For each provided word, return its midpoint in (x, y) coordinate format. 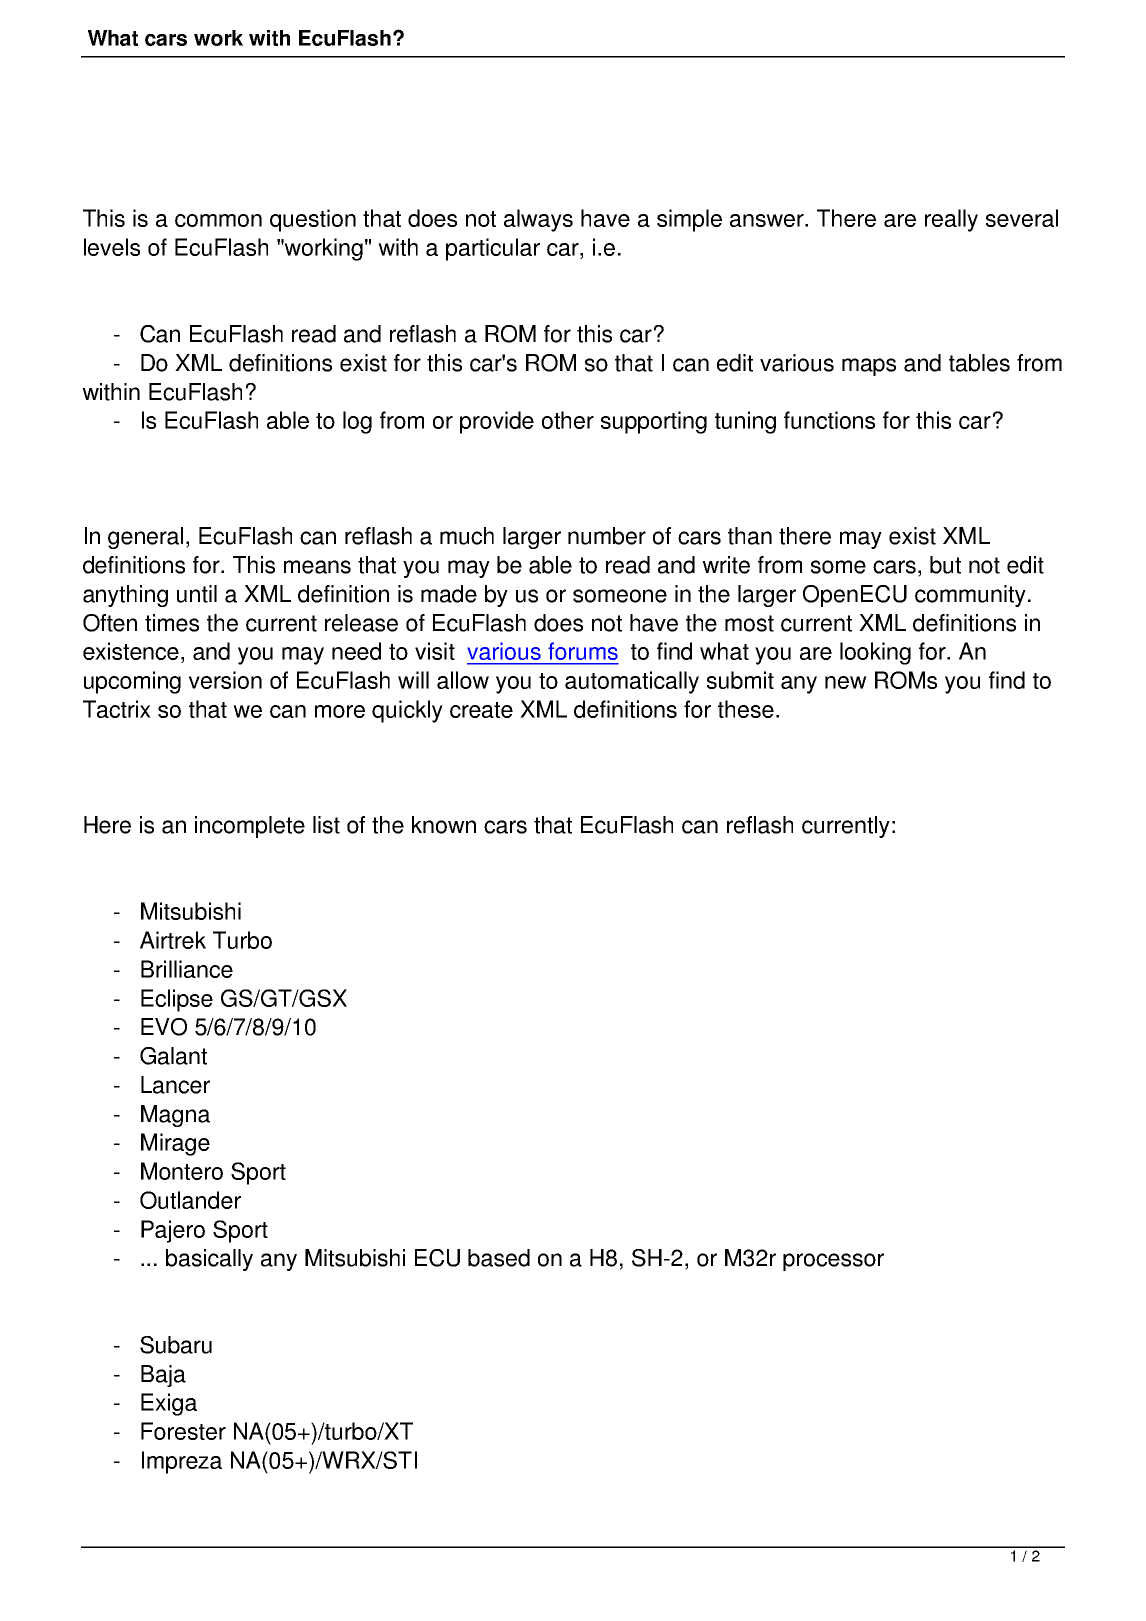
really (951, 220)
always (538, 220)
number (607, 536)
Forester (183, 1431)
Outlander (190, 1200)
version (225, 680)
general (145, 538)
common (218, 220)
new (846, 682)
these (746, 709)
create (481, 710)
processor (833, 1262)
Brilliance (187, 969)
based (499, 1258)
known (444, 825)
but (945, 565)
